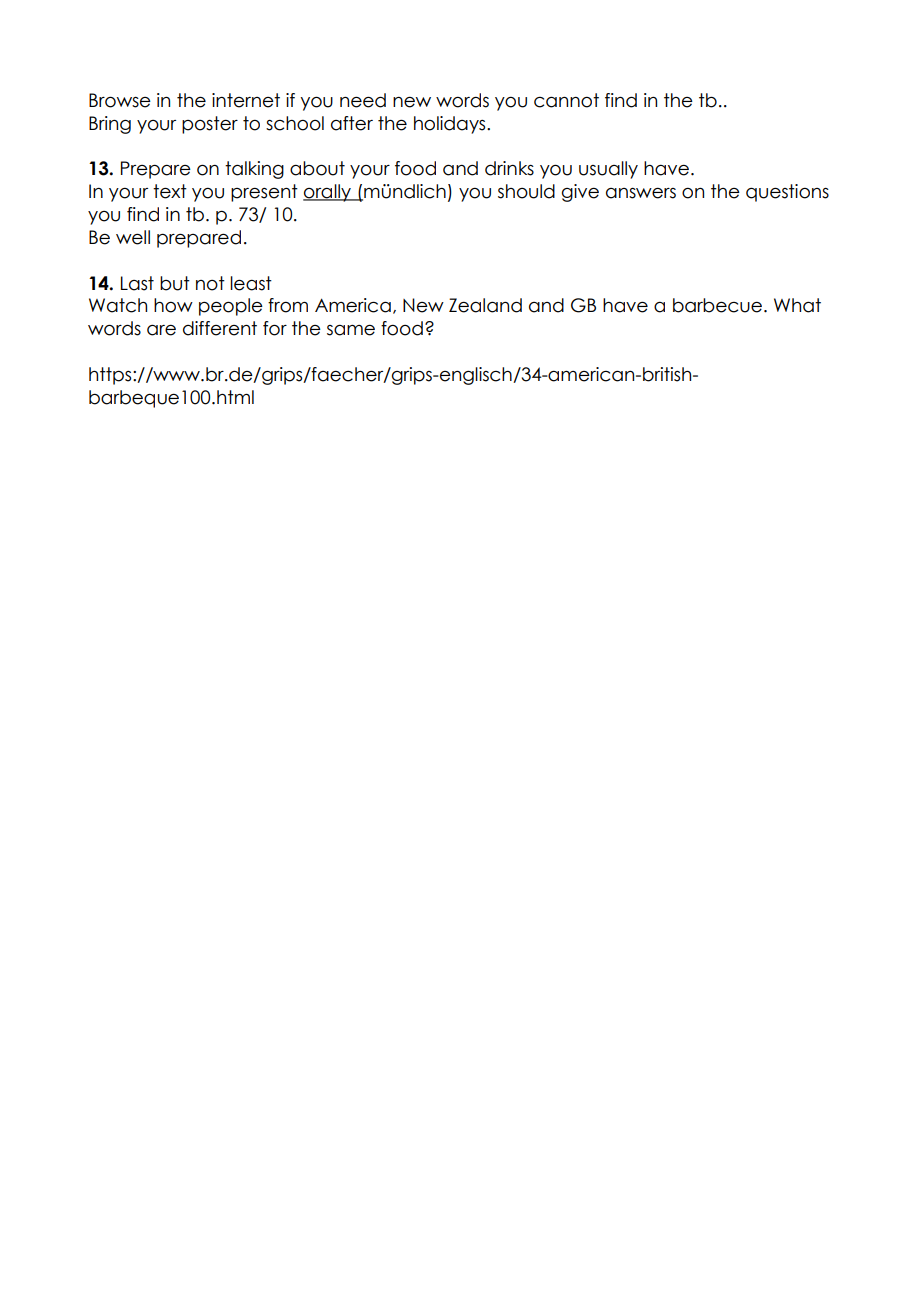 The height and width of the screenshot is (1308, 924). Describe the element at coordinates (526, 191) in the screenshot. I see `should` at that location.
